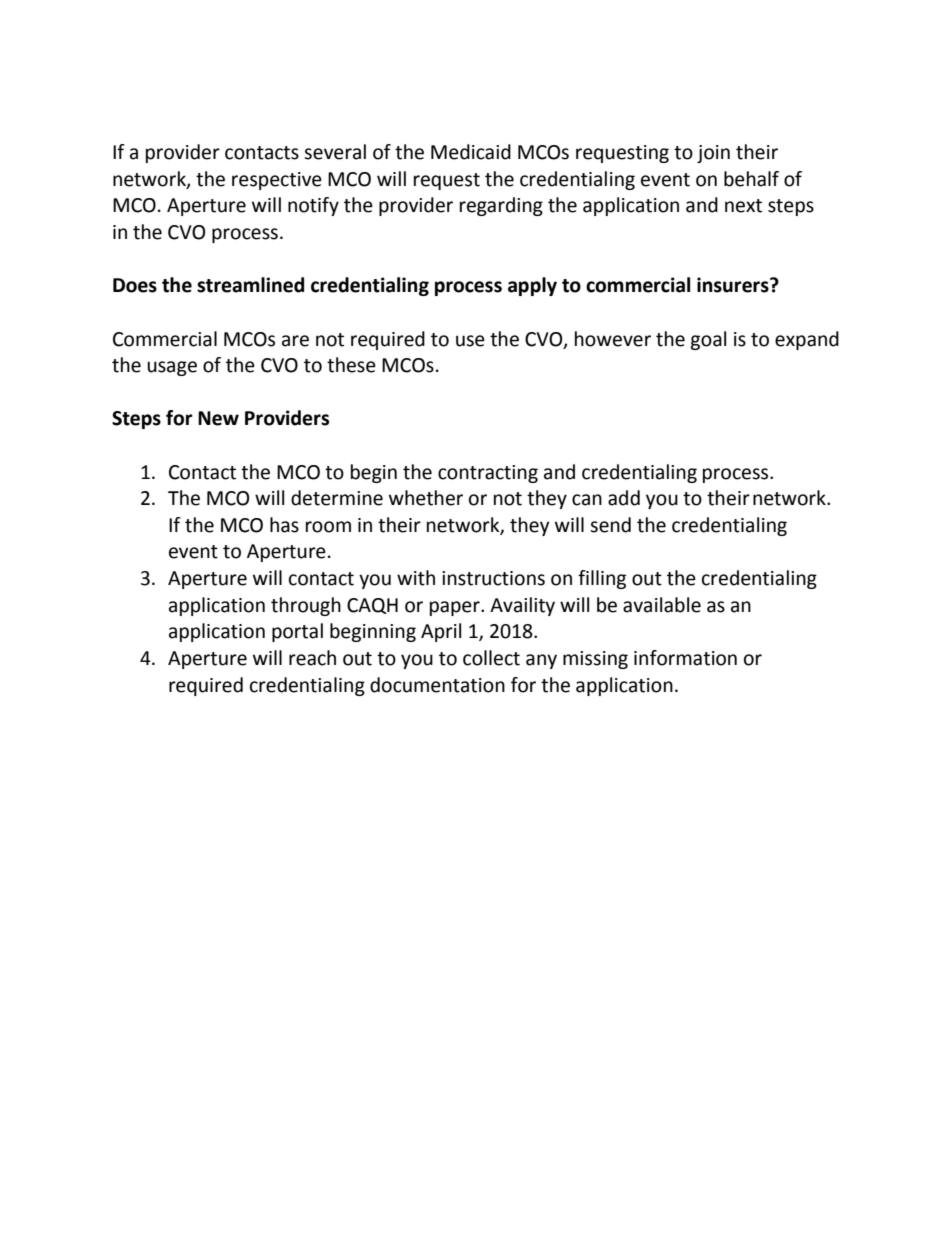  What do you see at coordinates (491, 658) in the screenshot?
I see `collect` at bounding box center [491, 658].
